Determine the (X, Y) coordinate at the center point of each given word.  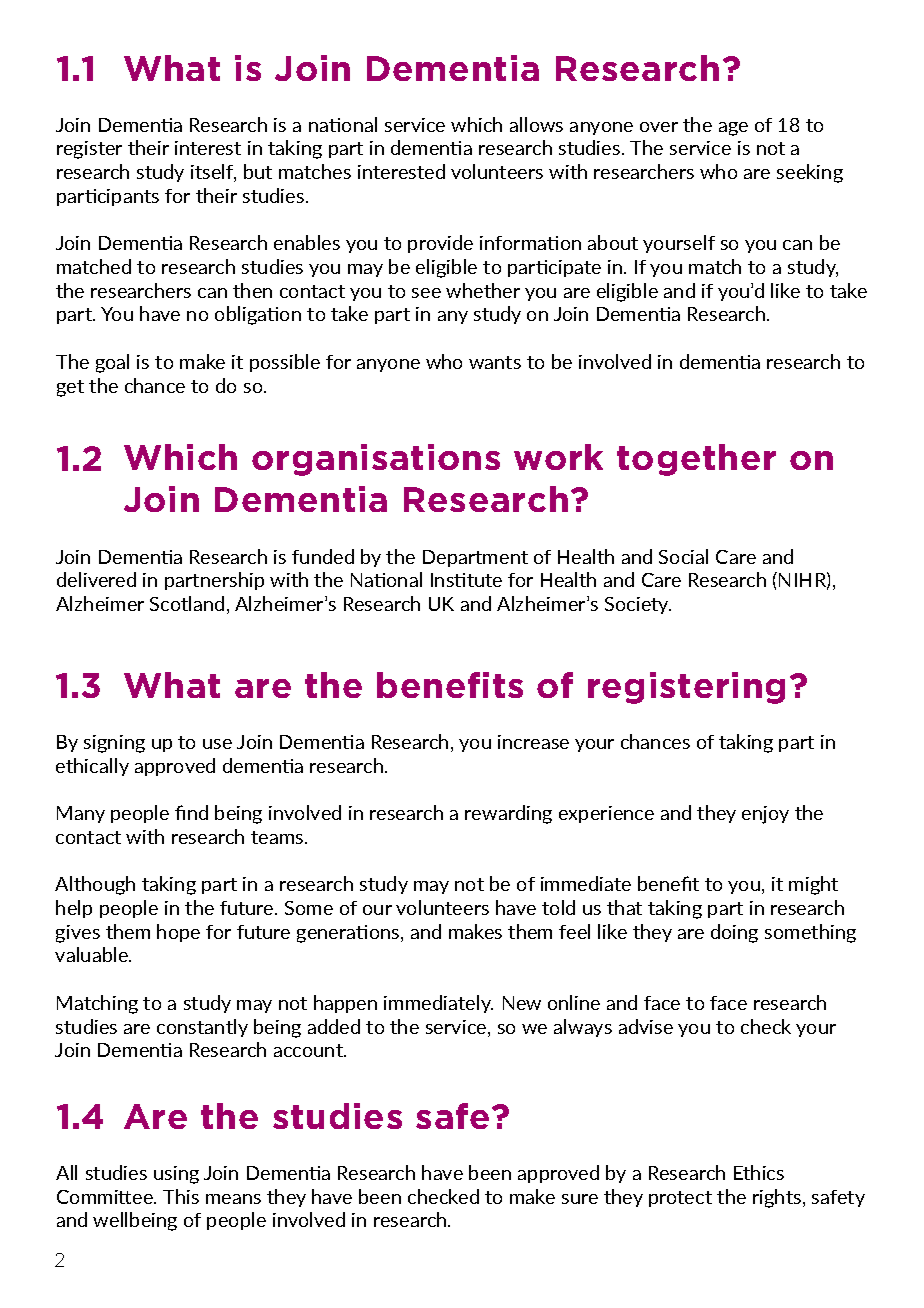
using (176, 1175)
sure (580, 1199)
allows (536, 124)
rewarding (508, 814)
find (191, 812)
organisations (376, 460)
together (696, 460)
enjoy (765, 815)
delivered (96, 579)
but (258, 171)
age (733, 129)
